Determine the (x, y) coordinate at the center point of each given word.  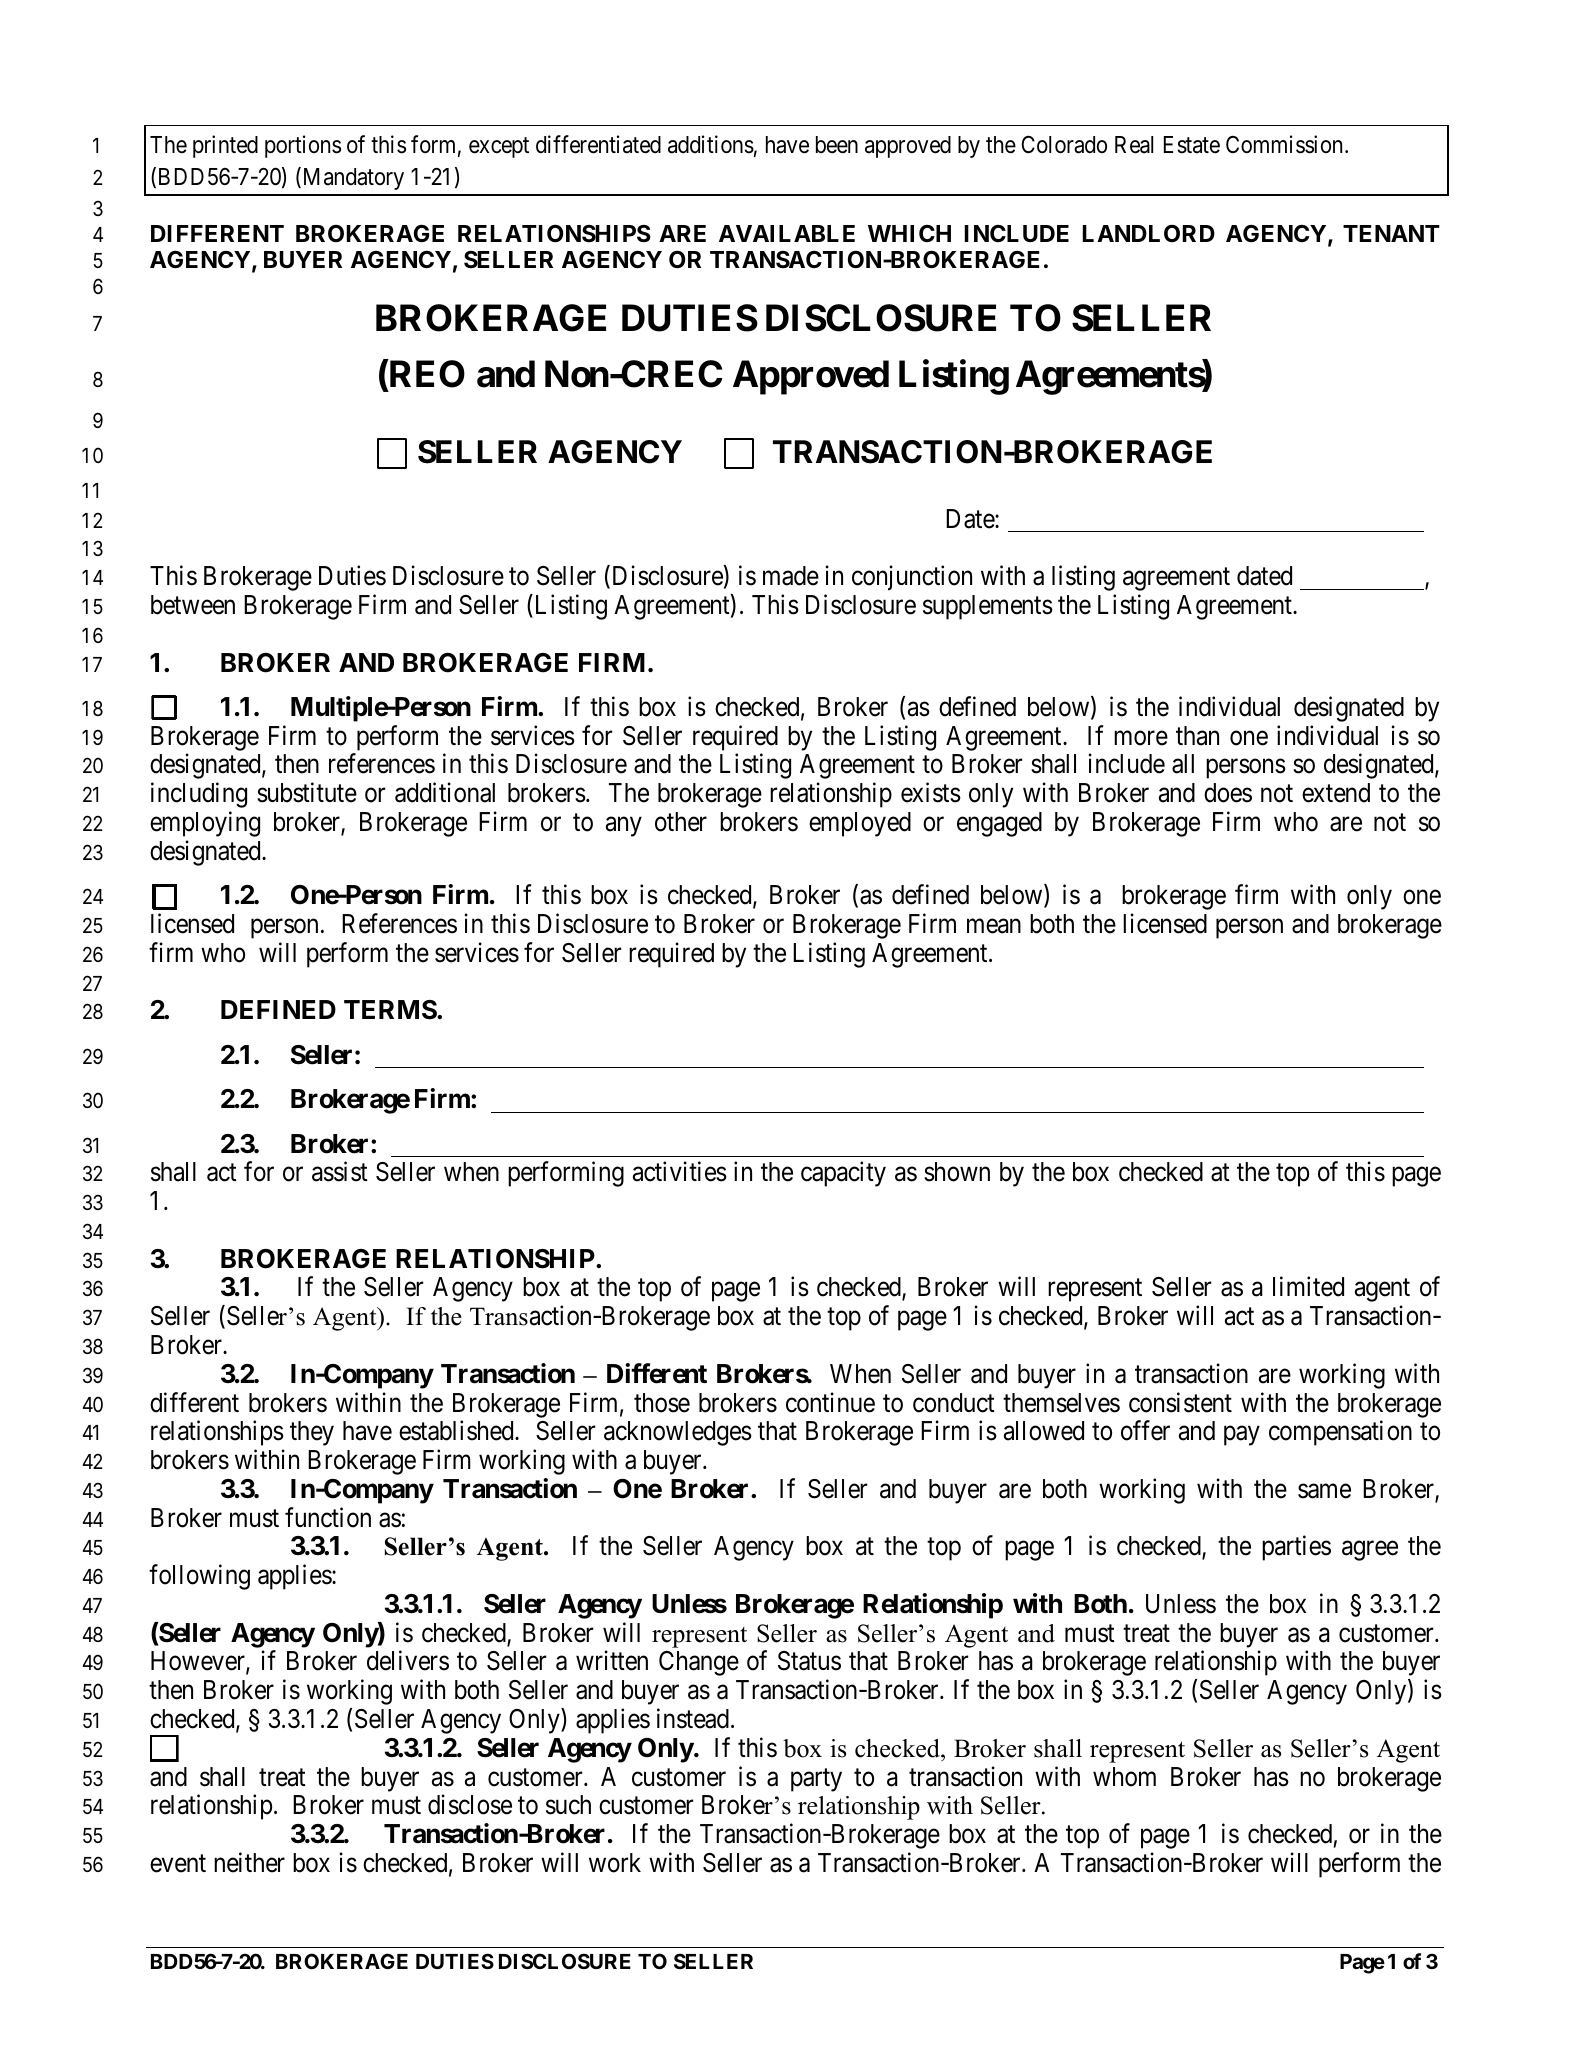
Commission (1284, 144)
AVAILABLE (787, 233)
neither (249, 1862)
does (1228, 793)
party (816, 1780)
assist (340, 1171)
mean (994, 926)
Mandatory (352, 178)
